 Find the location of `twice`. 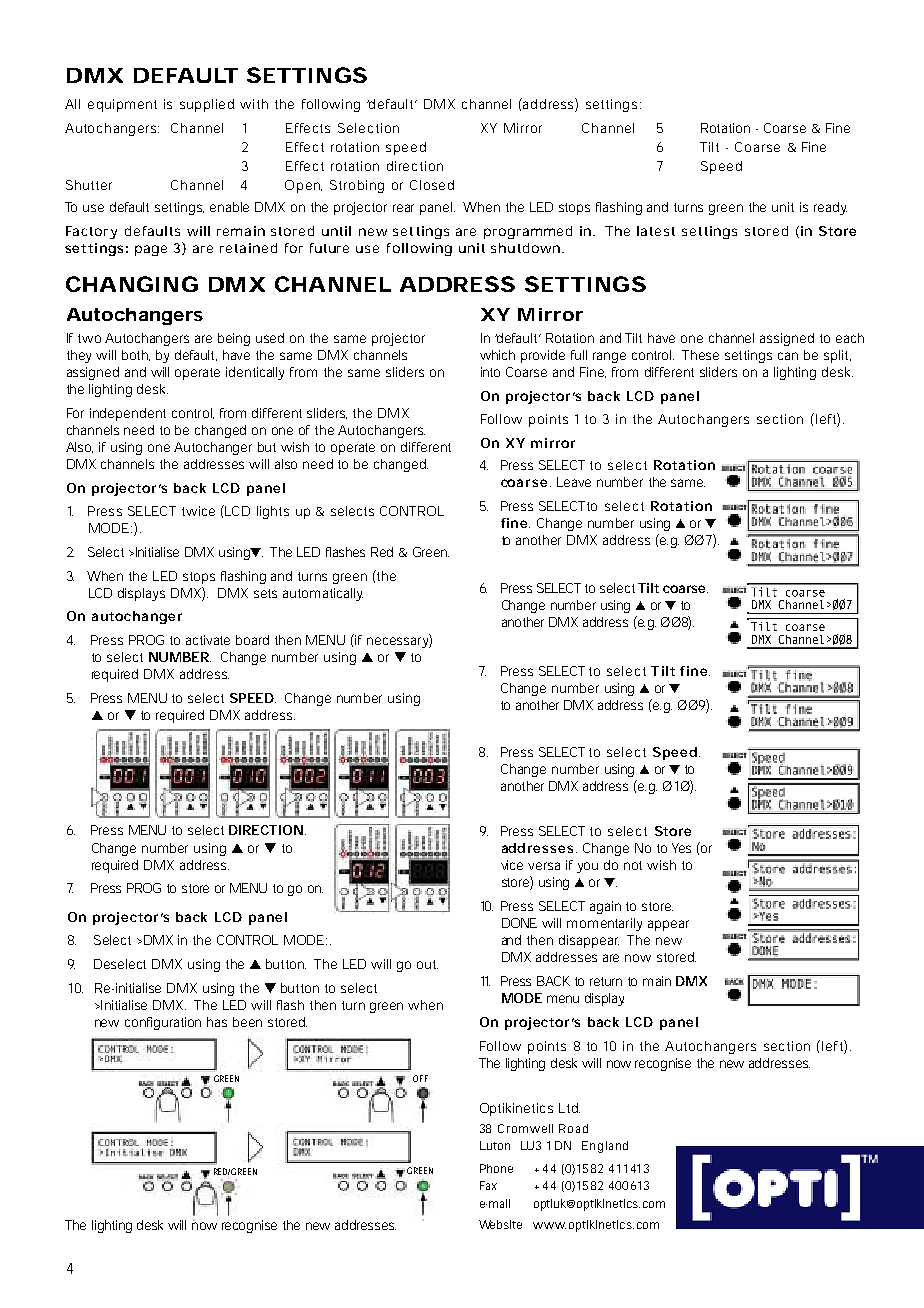

twice is located at coordinates (198, 511).
